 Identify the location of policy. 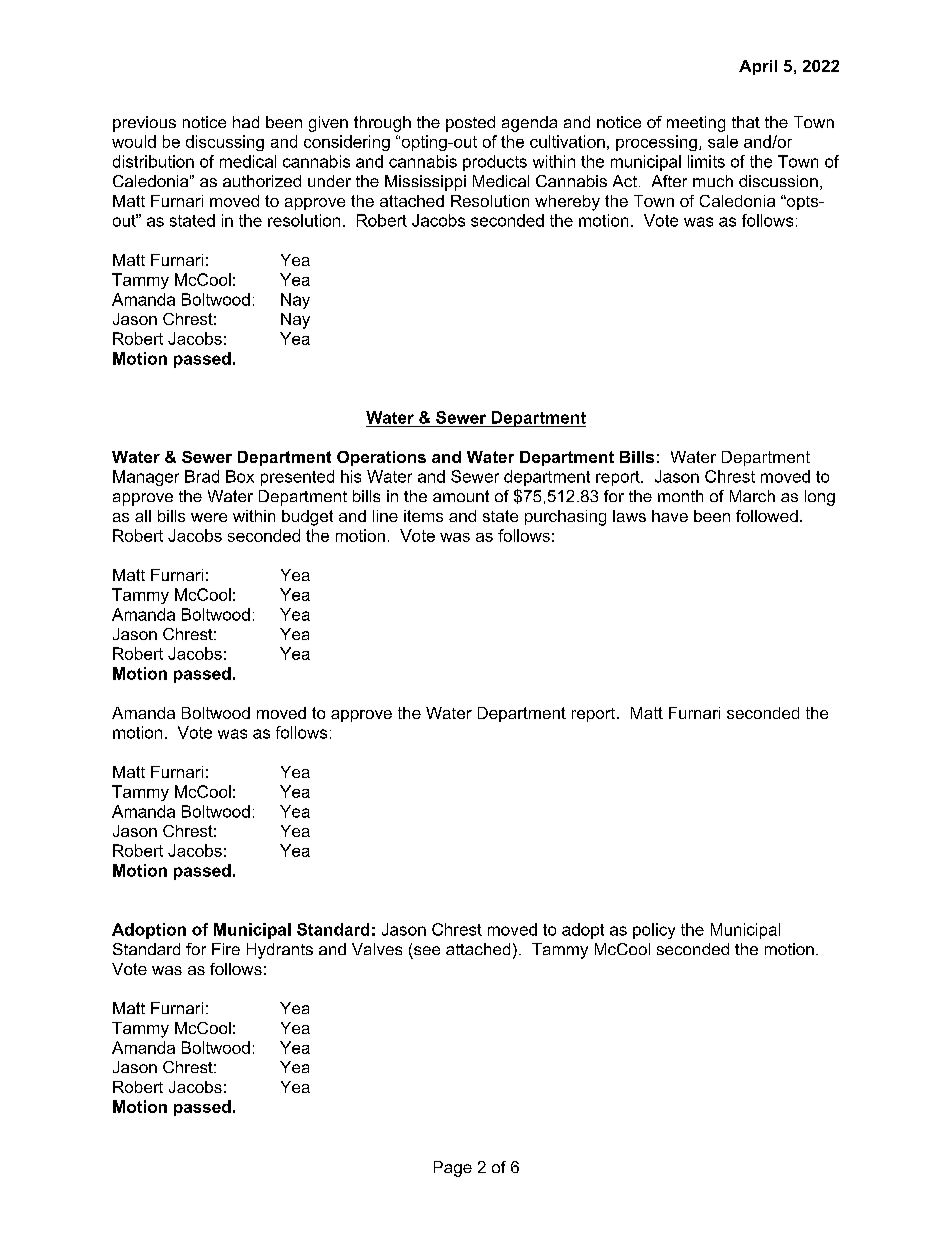
(654, 931).
